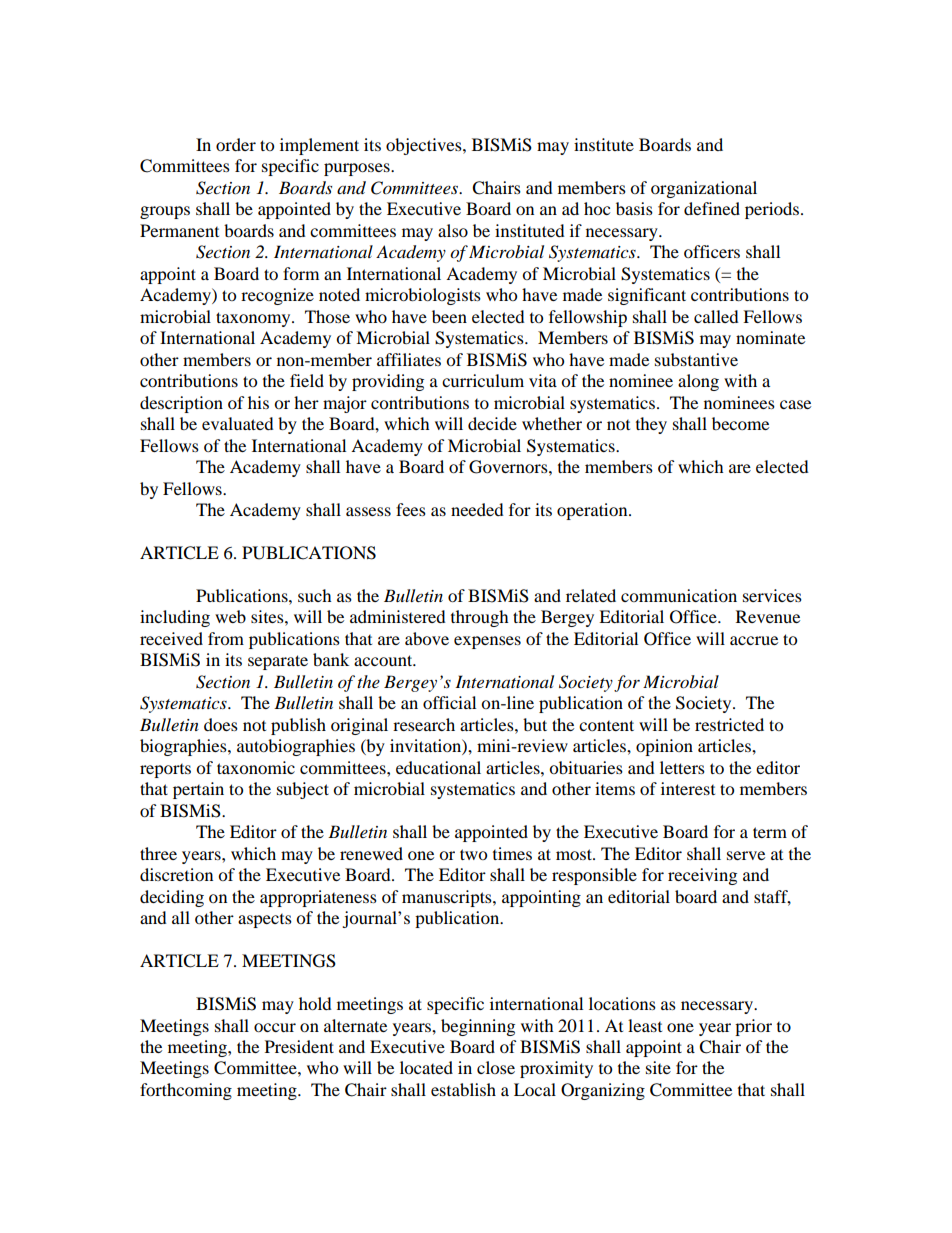 The height and width of the page is (1233, 952). What do you see at coordinates (480, 618) in the page?
I see `through` at bounding box center [480, 618].
